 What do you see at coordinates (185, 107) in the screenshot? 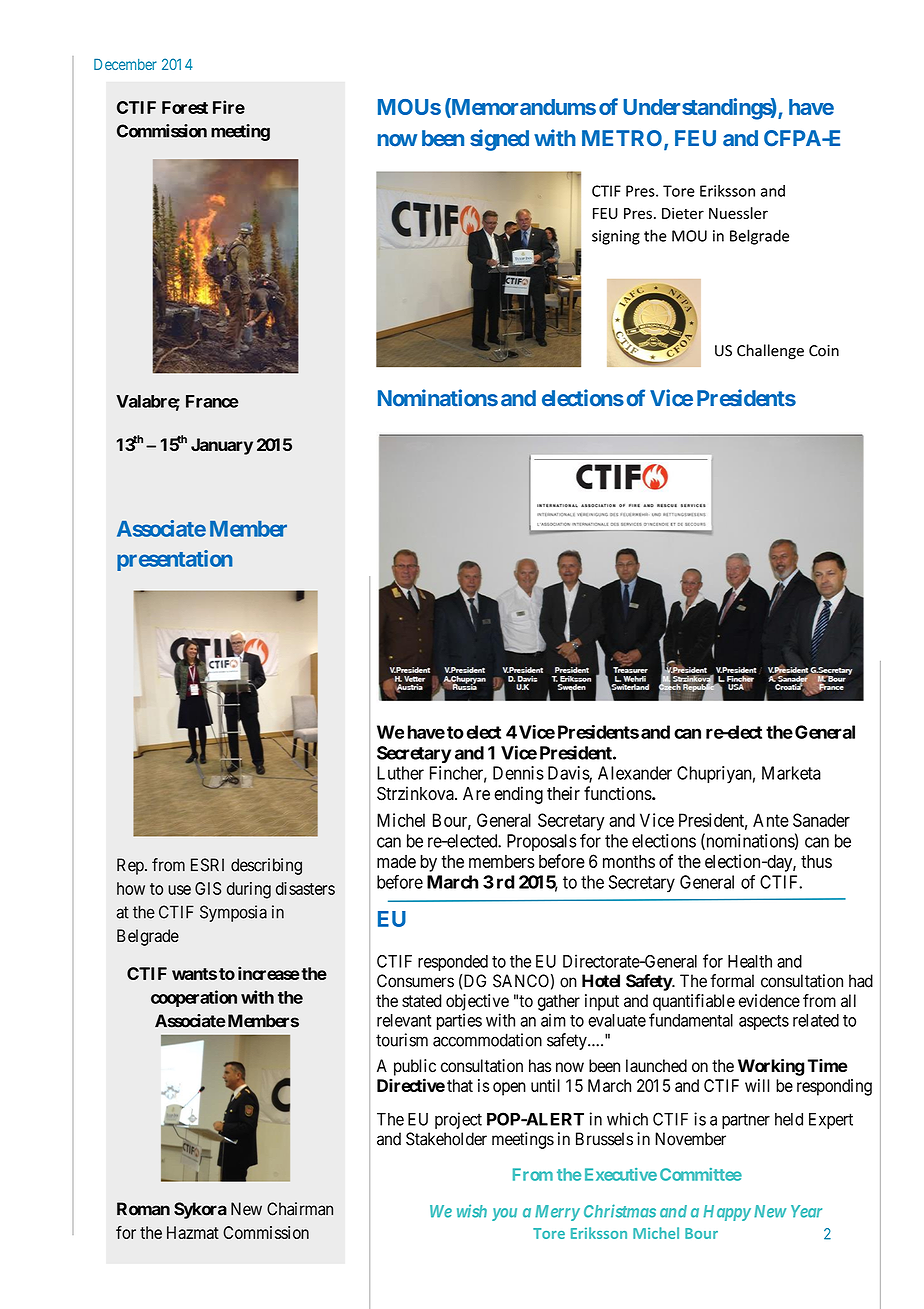
I see `Forest` at bounding box center [185, 107].
